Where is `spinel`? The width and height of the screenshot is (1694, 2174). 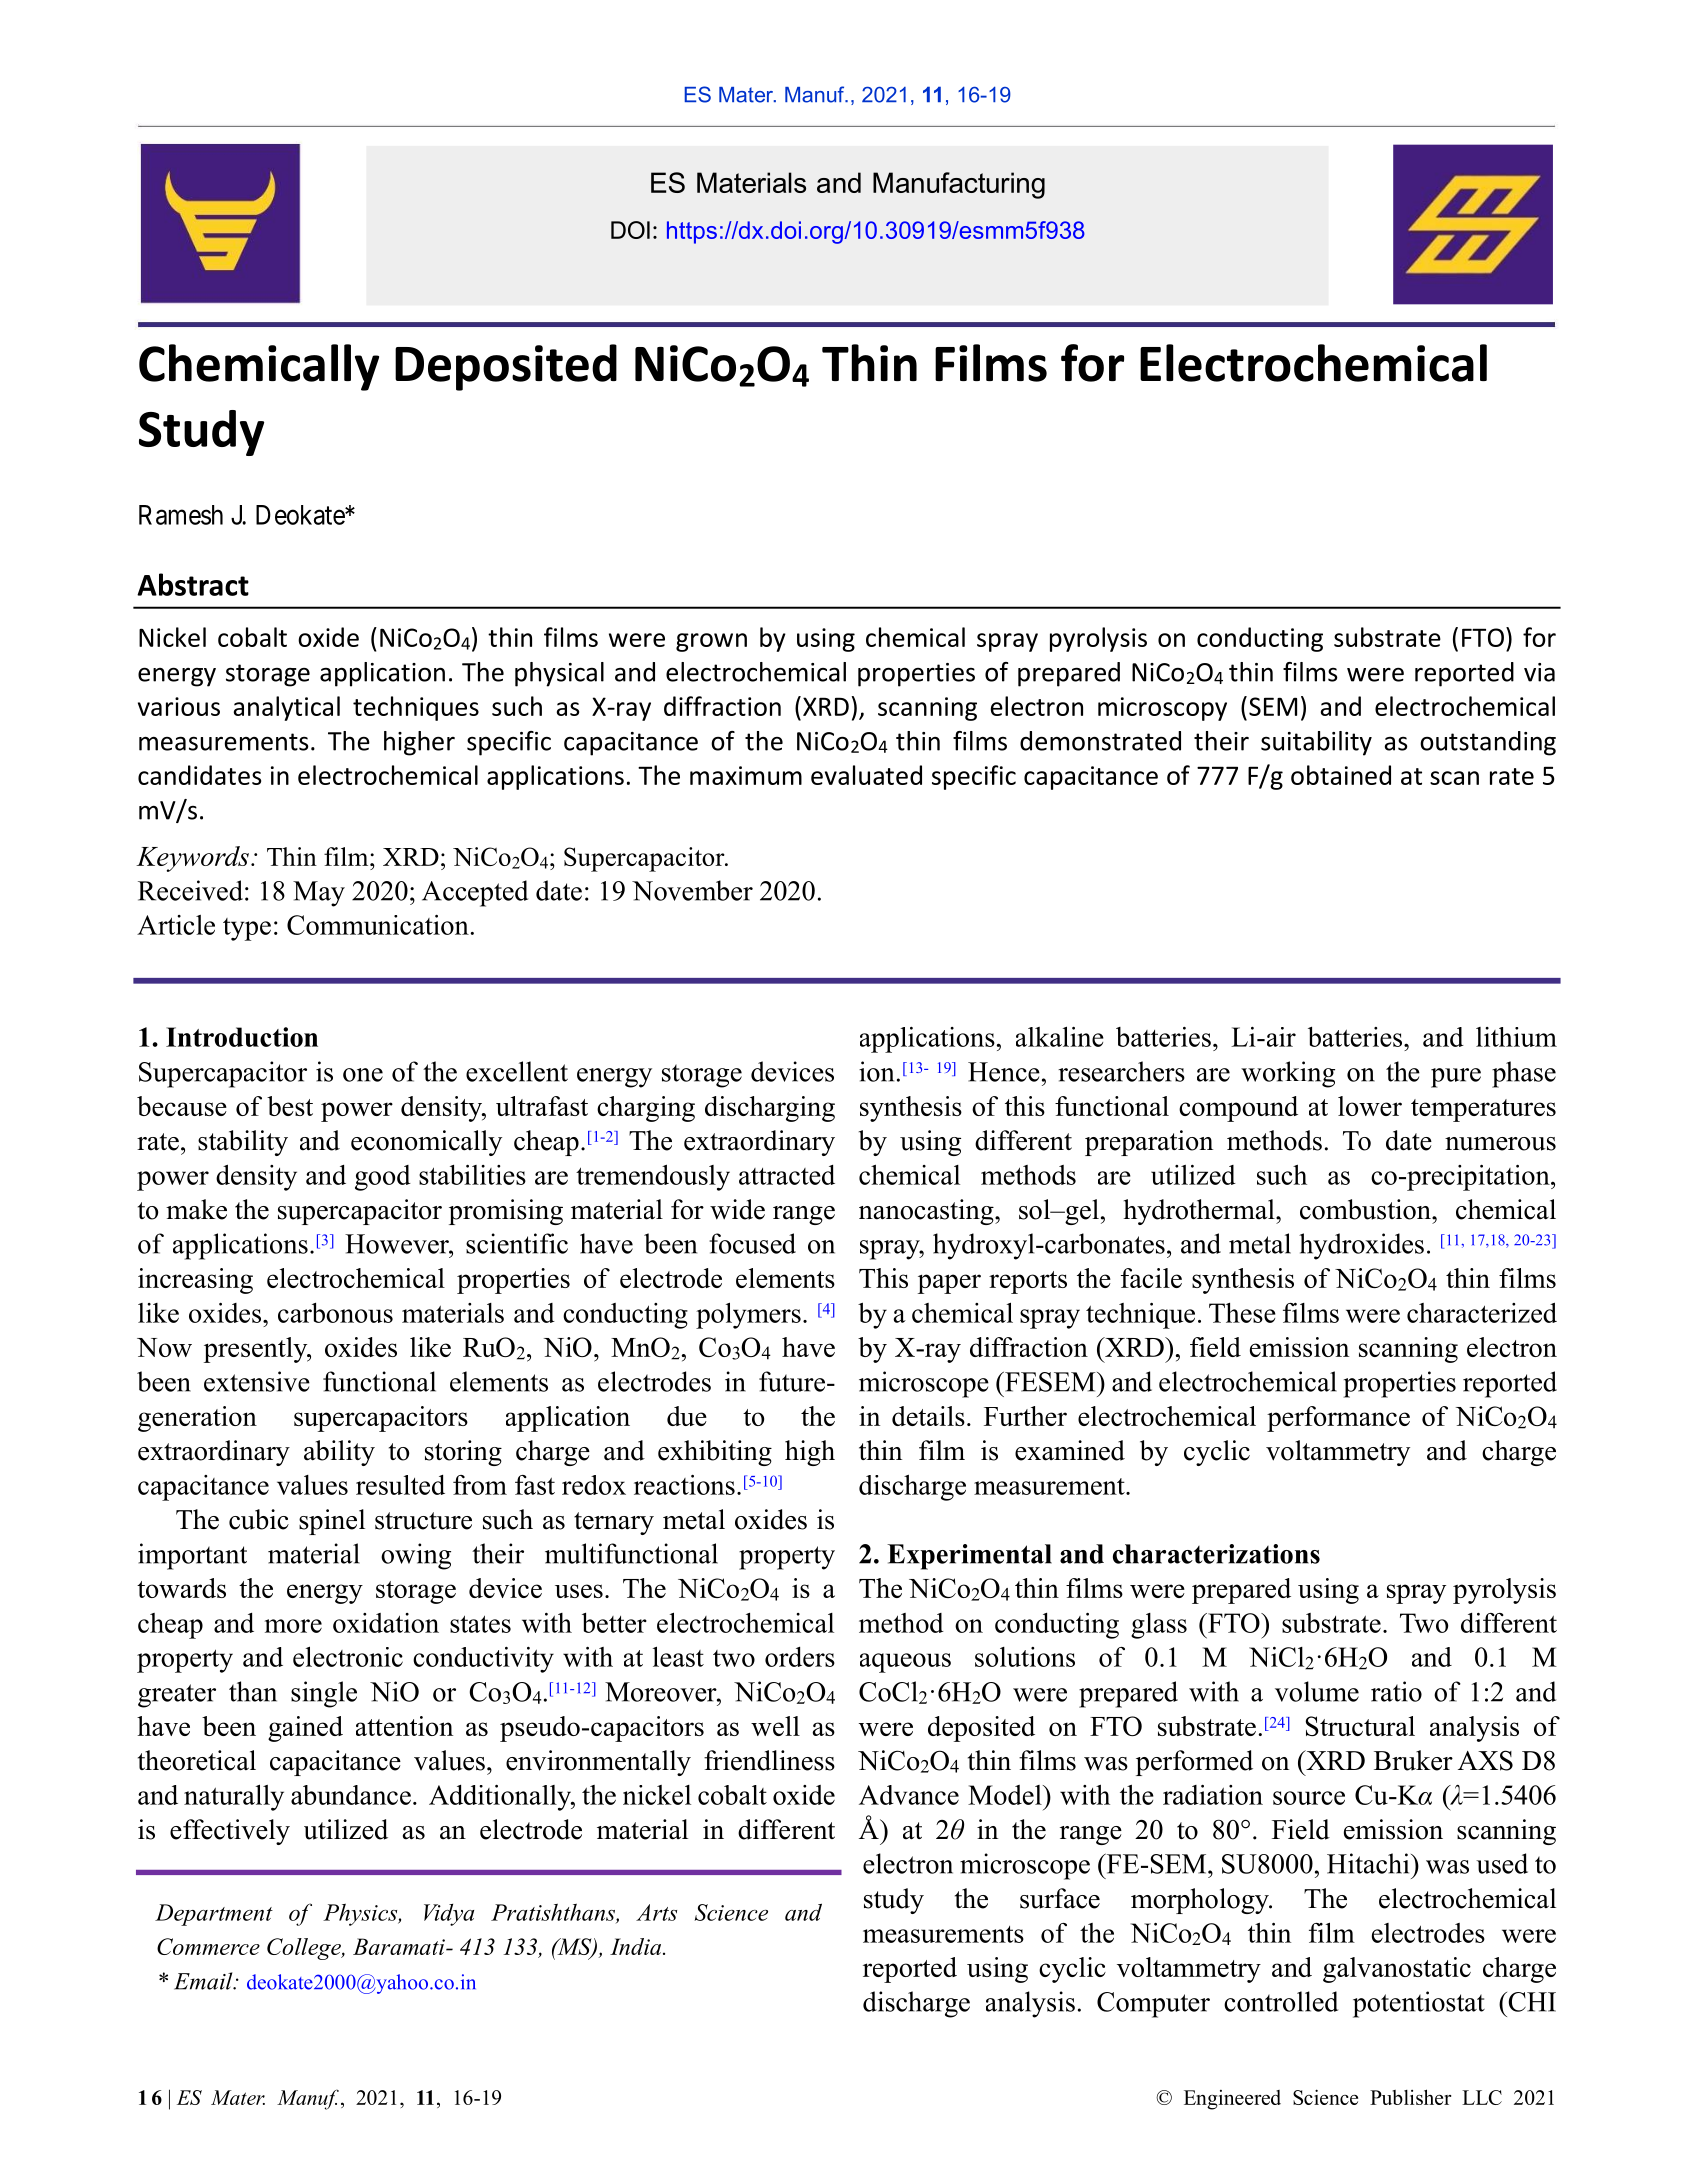
spinel is located at coordinates (332, 1522).
